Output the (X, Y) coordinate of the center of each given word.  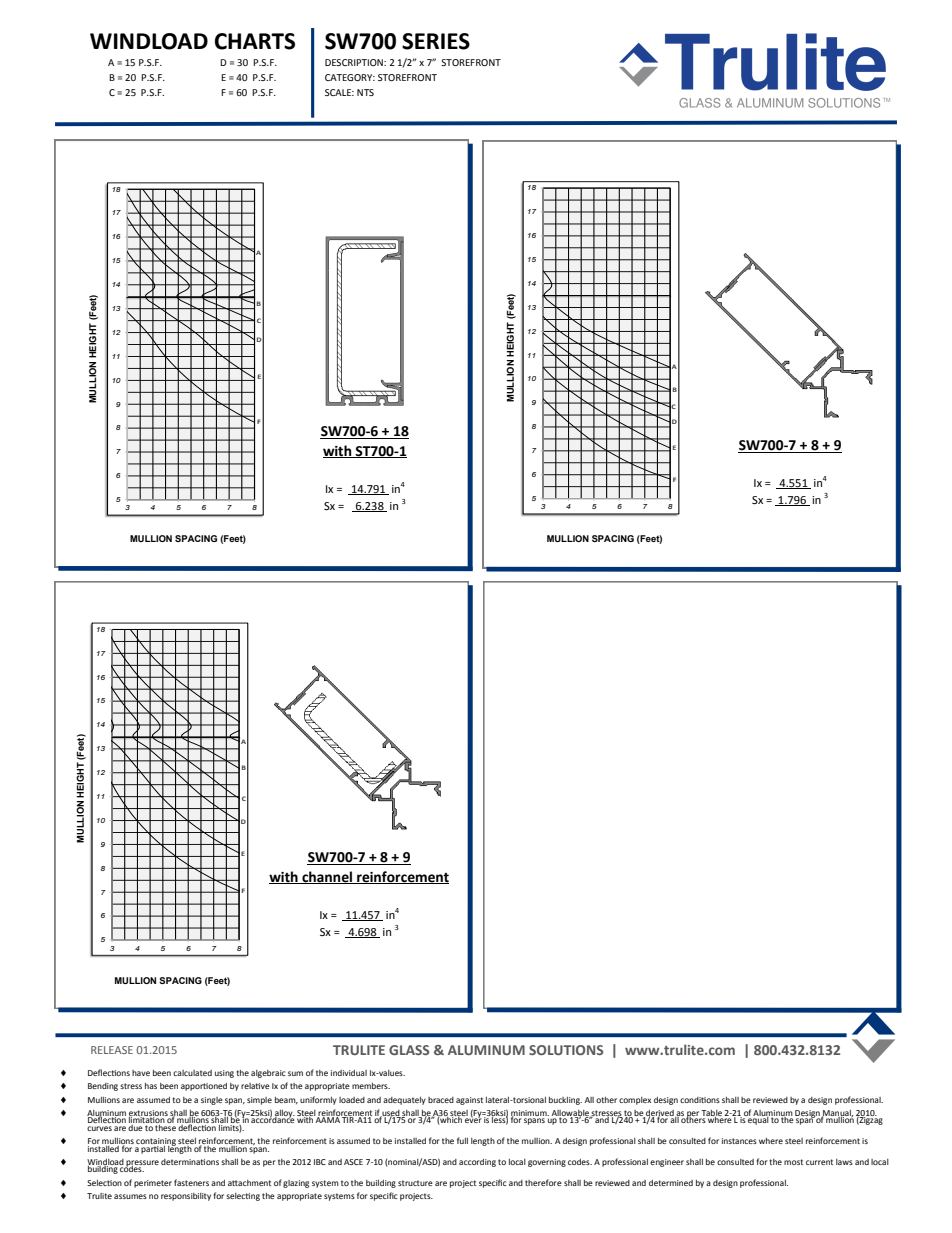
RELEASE (112, 1050)
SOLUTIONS (566, 1050)
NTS (365, 92)
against (469, 1101)
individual (349, 1073)
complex (635, 1101)
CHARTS (255, 41)
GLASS (409, 1050)
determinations (190, 1162)
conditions (700, 1100)
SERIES (436, 41)
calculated (192, 1073)
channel (327, 877)
